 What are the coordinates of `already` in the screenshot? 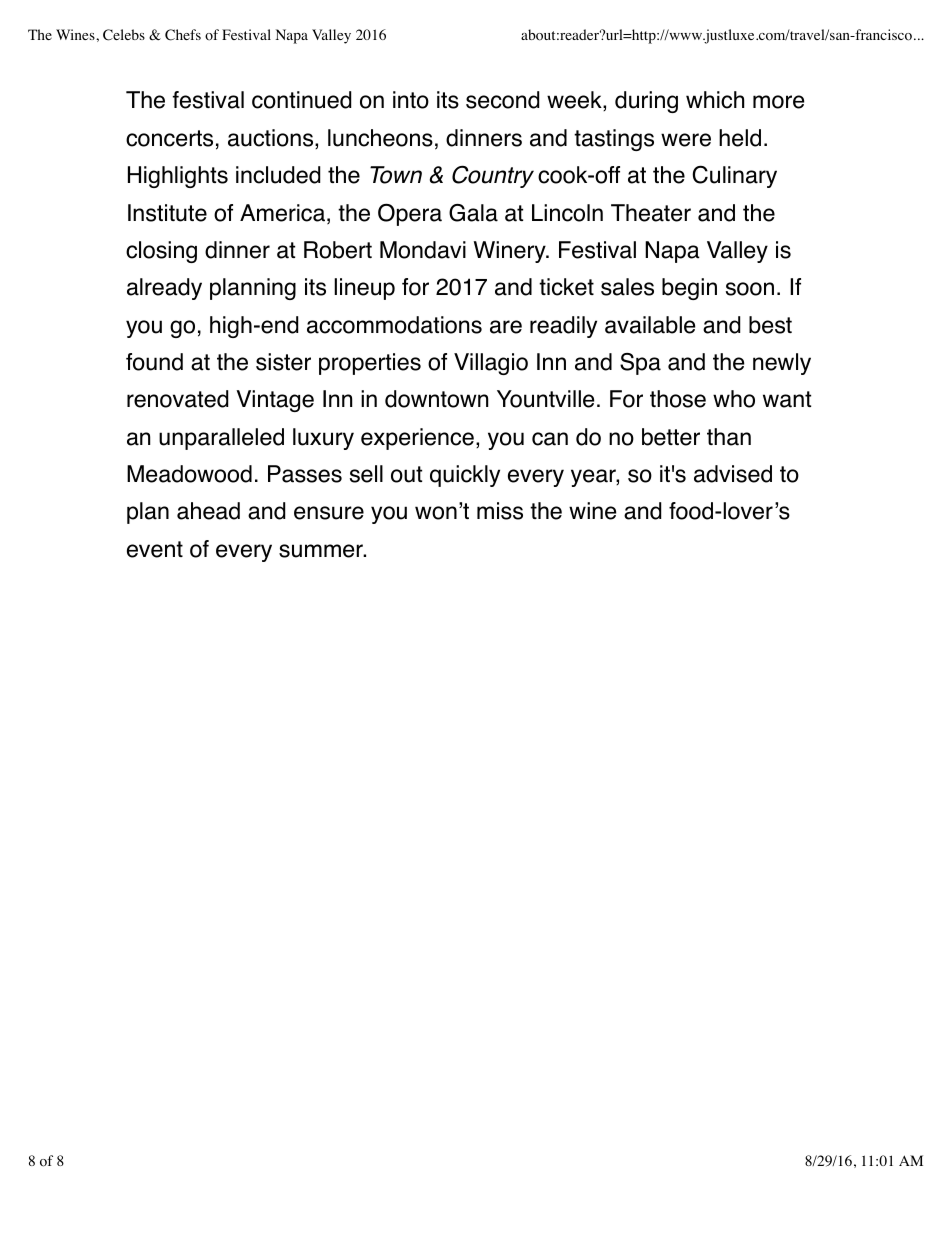 It's located at (164, 289).
